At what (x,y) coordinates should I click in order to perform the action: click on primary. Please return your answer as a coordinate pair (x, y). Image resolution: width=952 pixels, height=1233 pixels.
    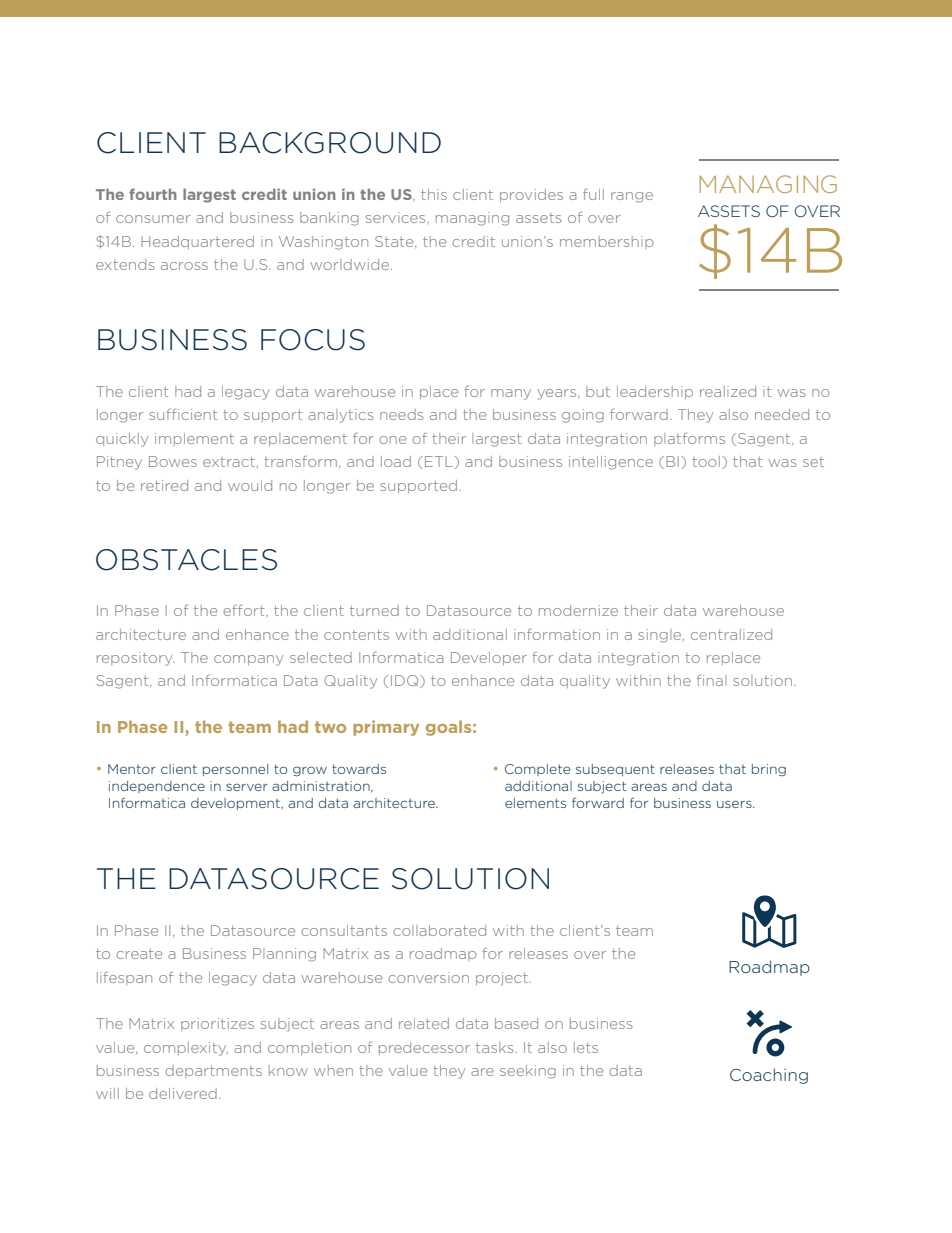
    Looking at the image, I should click on (386, 728).
